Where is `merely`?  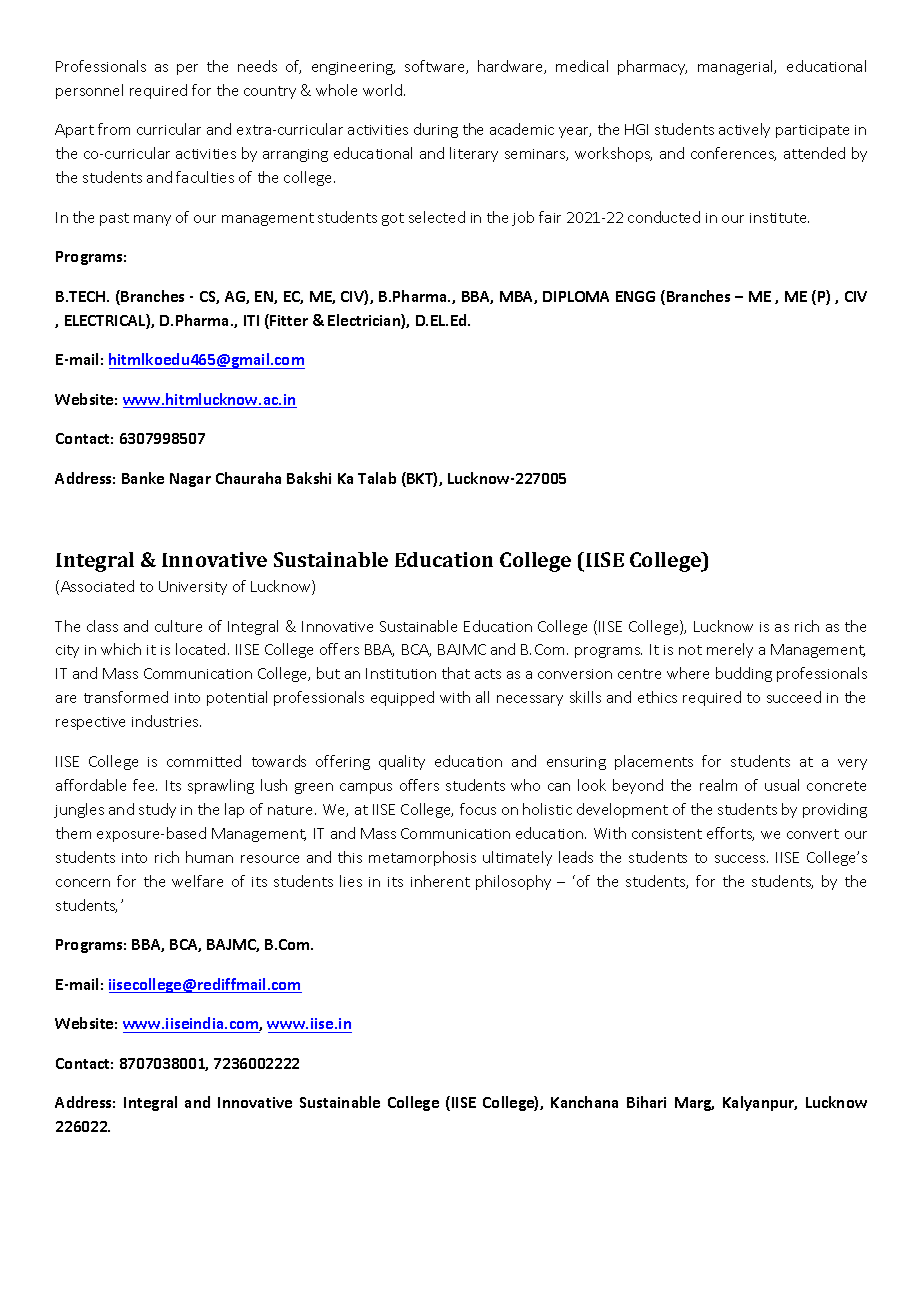
merely is located at coordinates (730, 650).
